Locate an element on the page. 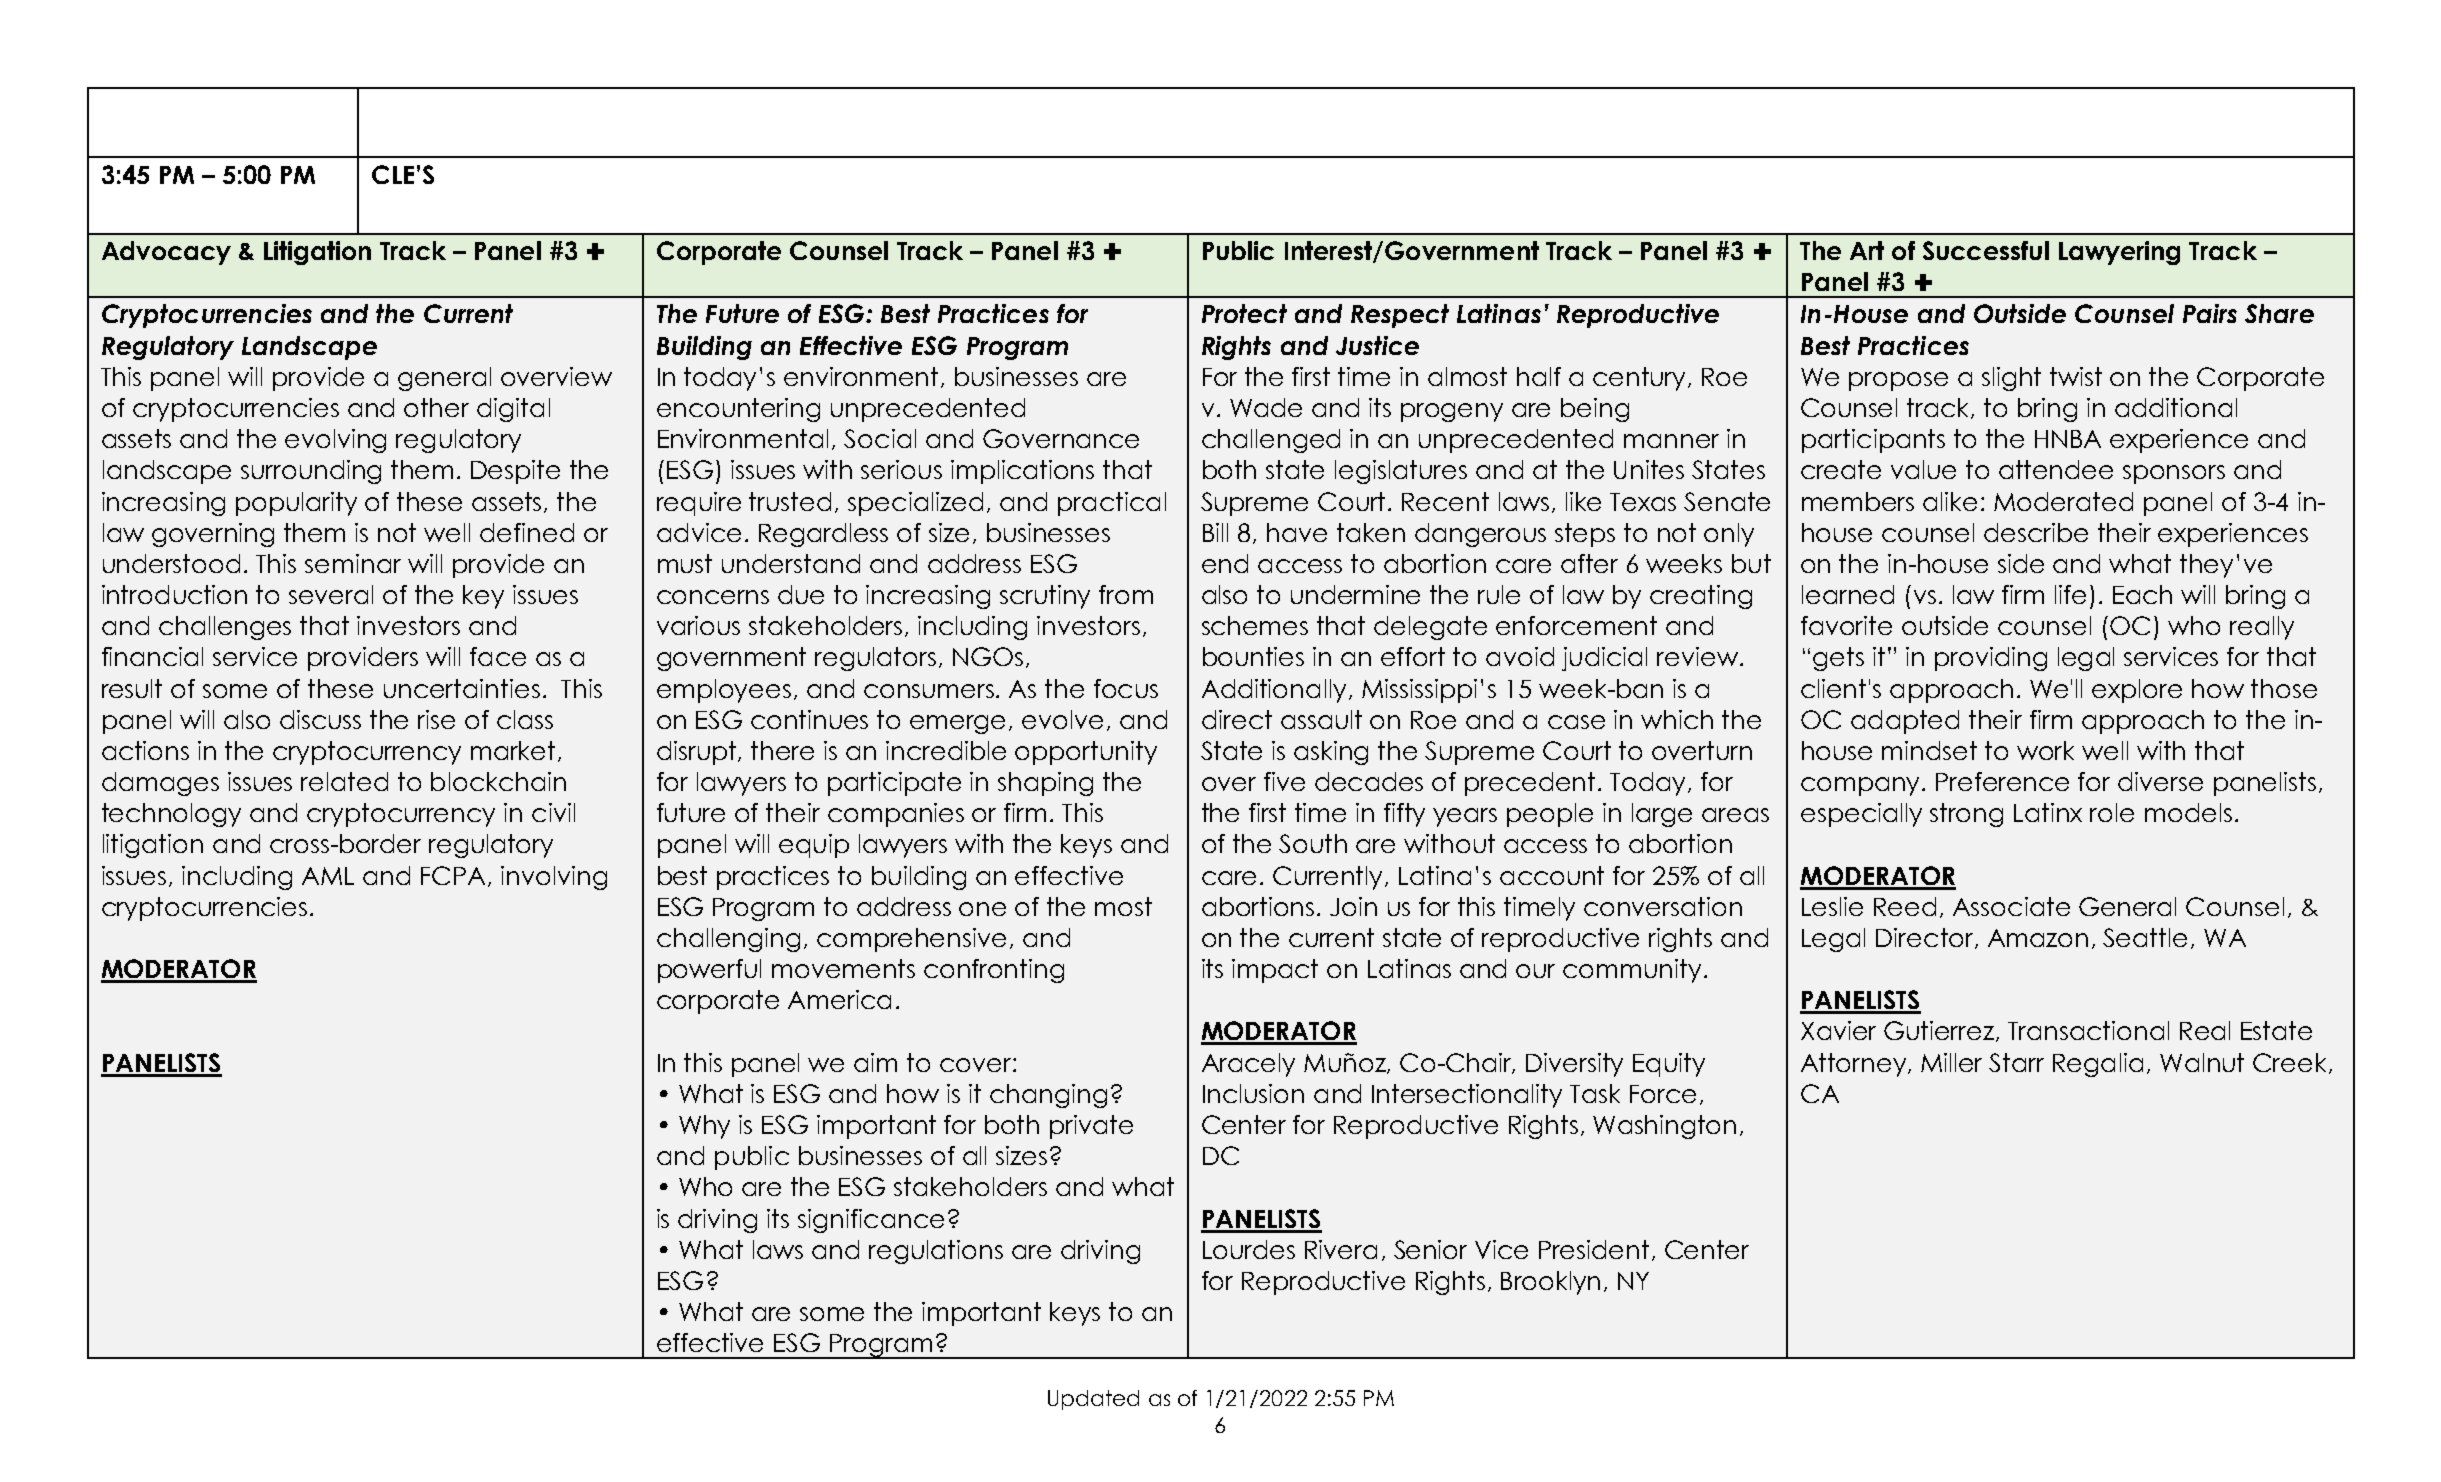  Why is located at coordinates (704, 1127).
